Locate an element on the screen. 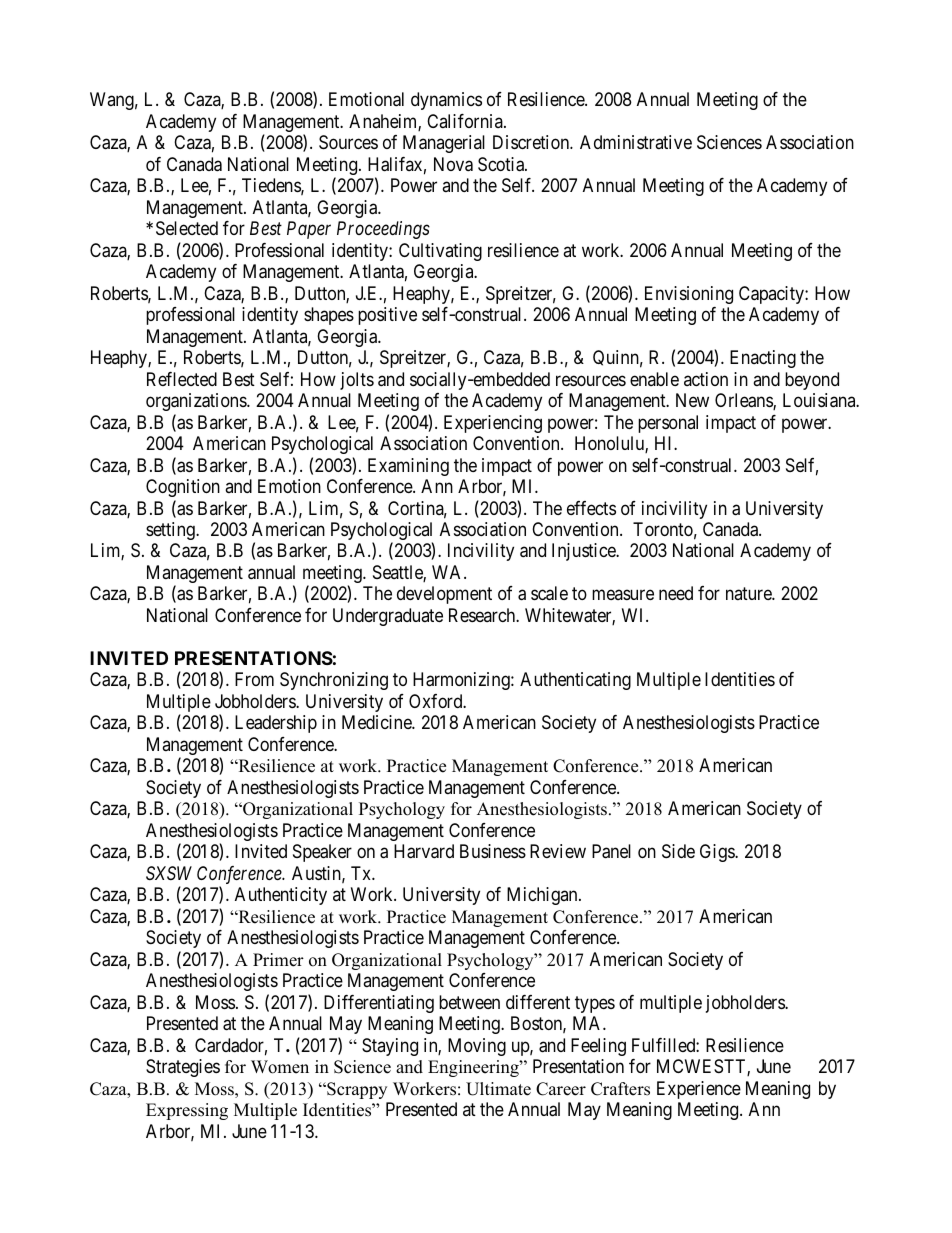  California is located at coordinates (466, 121).
